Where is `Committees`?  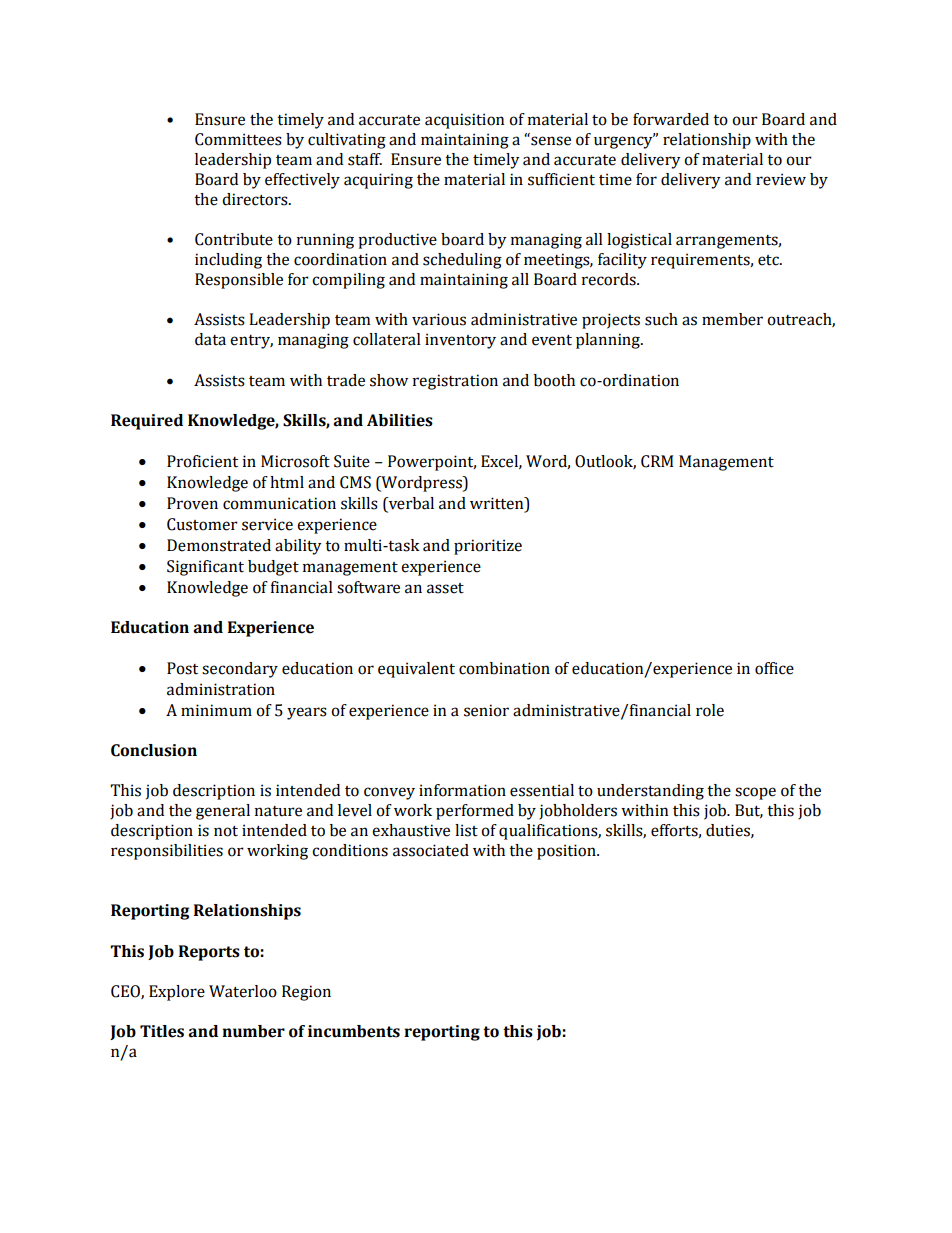 Committees is located at coordinates (238, 139).
